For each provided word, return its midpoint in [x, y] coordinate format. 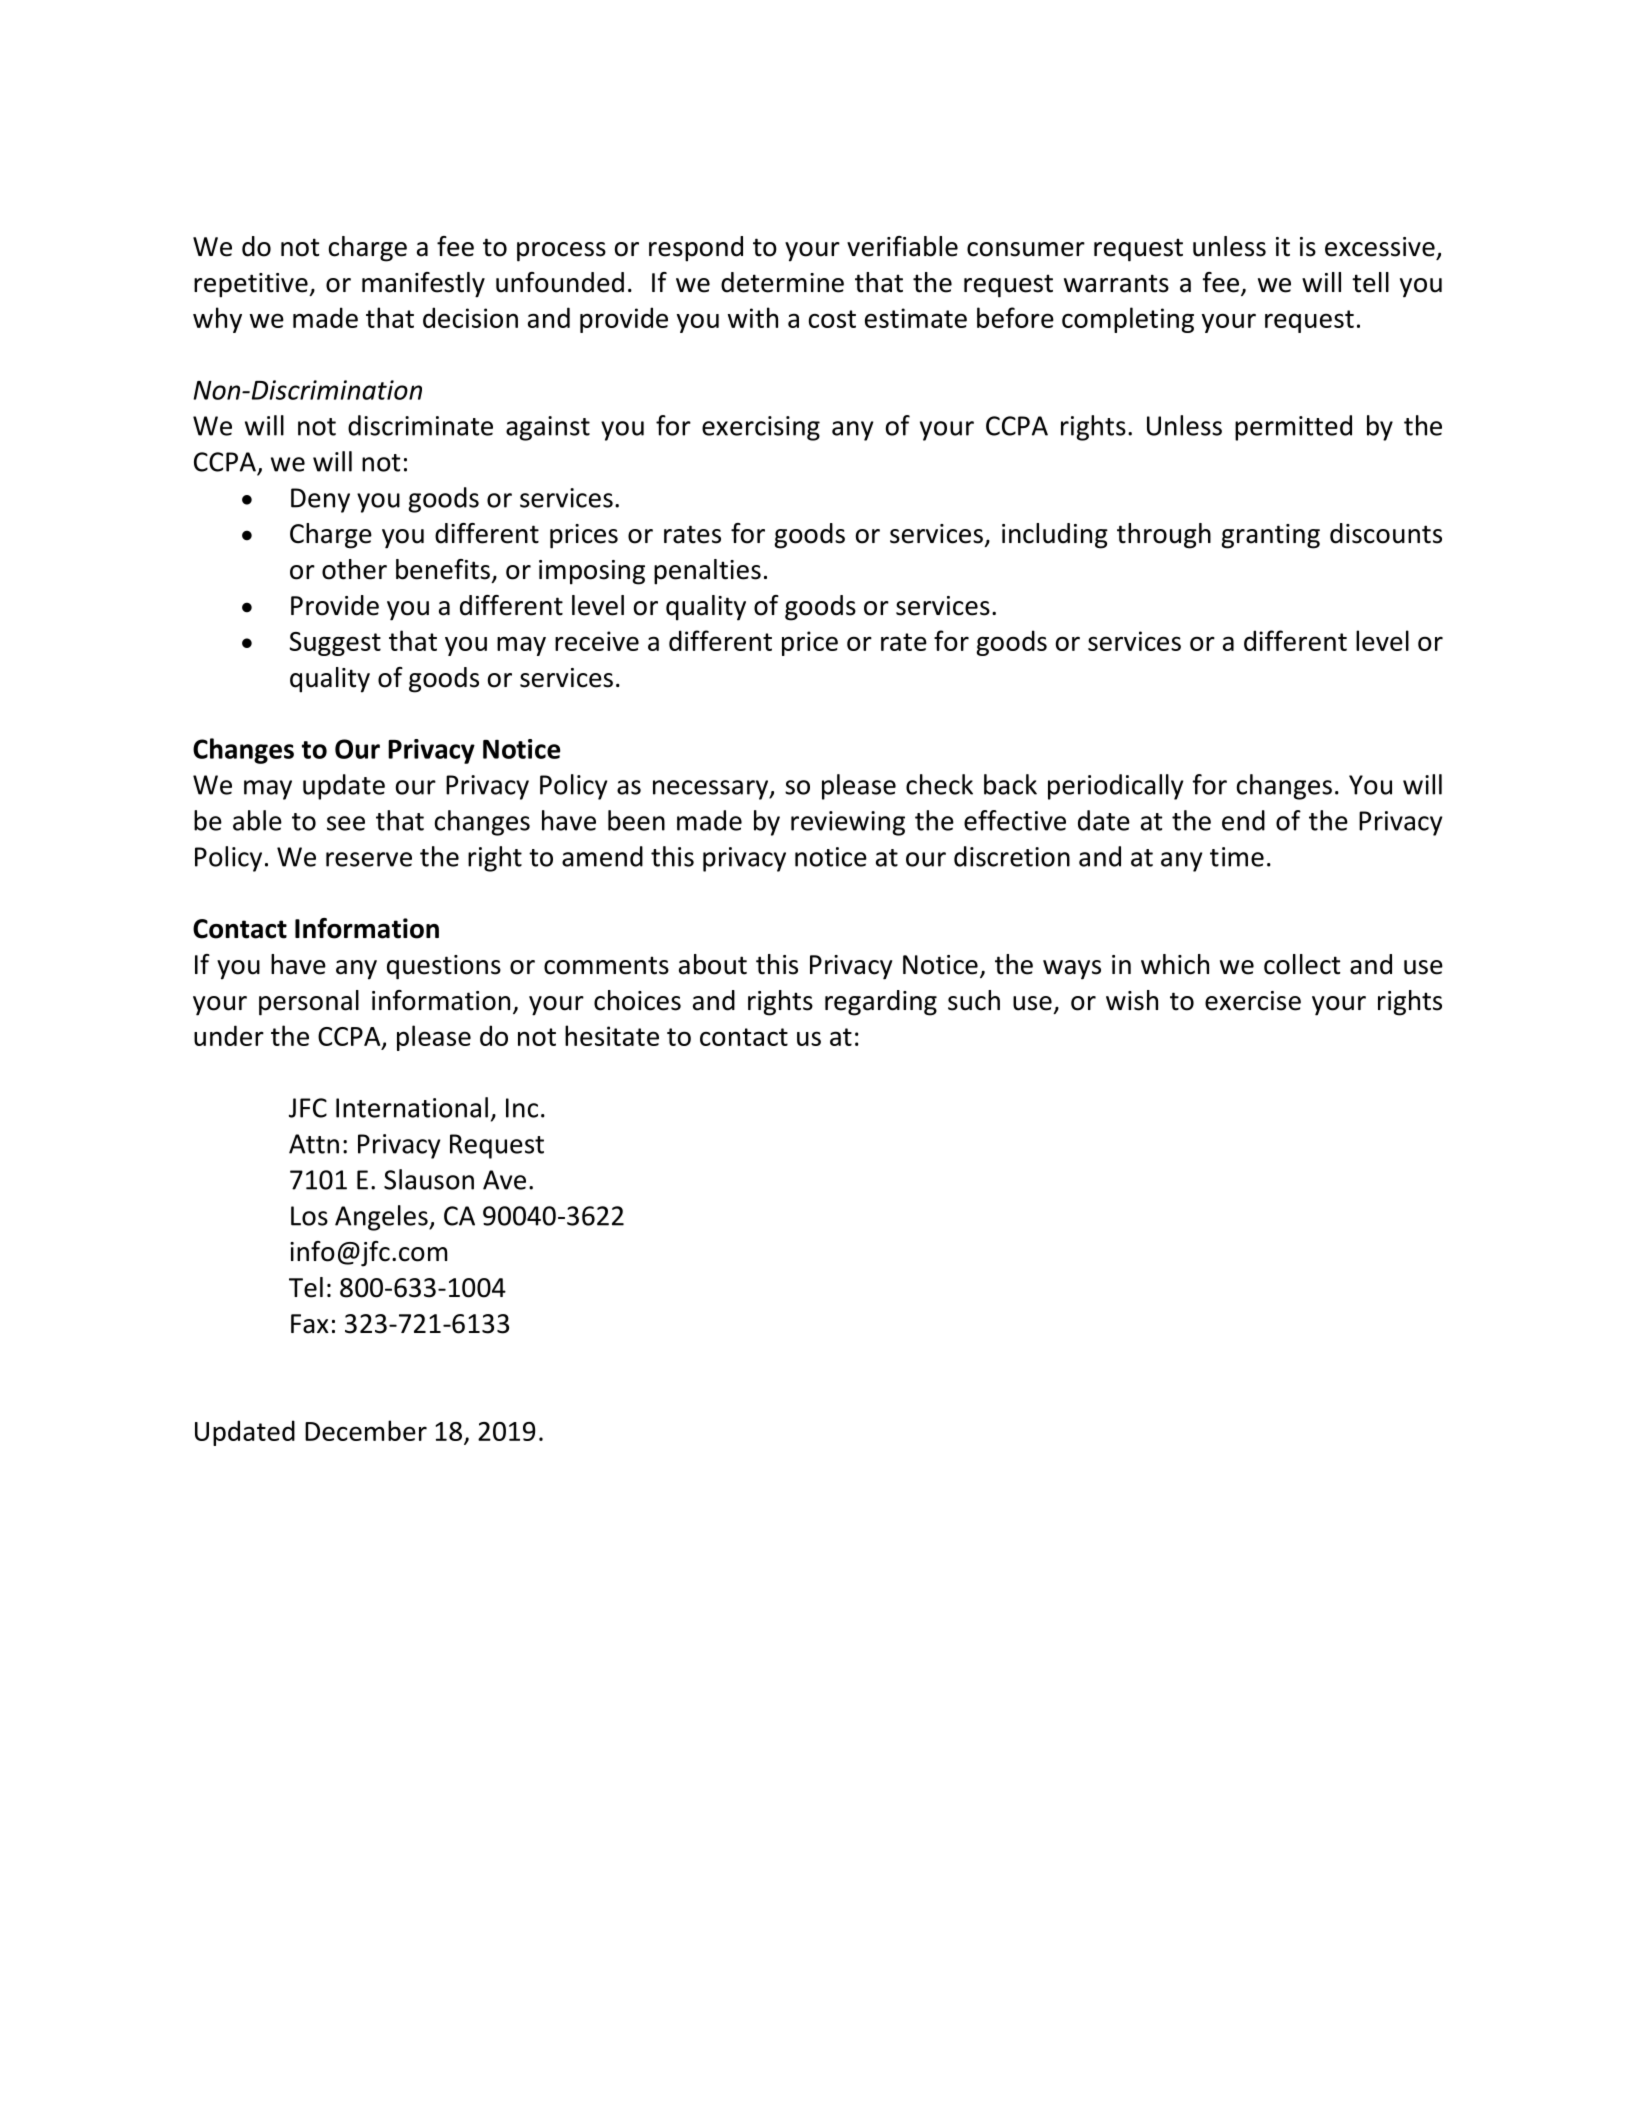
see [346, 823]
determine [782, 282]
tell [1370, 282]
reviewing [848, 823]
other [354, 569]
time [1237, 857]
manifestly [423, 285]
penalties [707, 572]
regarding [881, 1003]
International [412, 1107]
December [366, 1430]
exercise [1253, 1001]
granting [1270, 536]
